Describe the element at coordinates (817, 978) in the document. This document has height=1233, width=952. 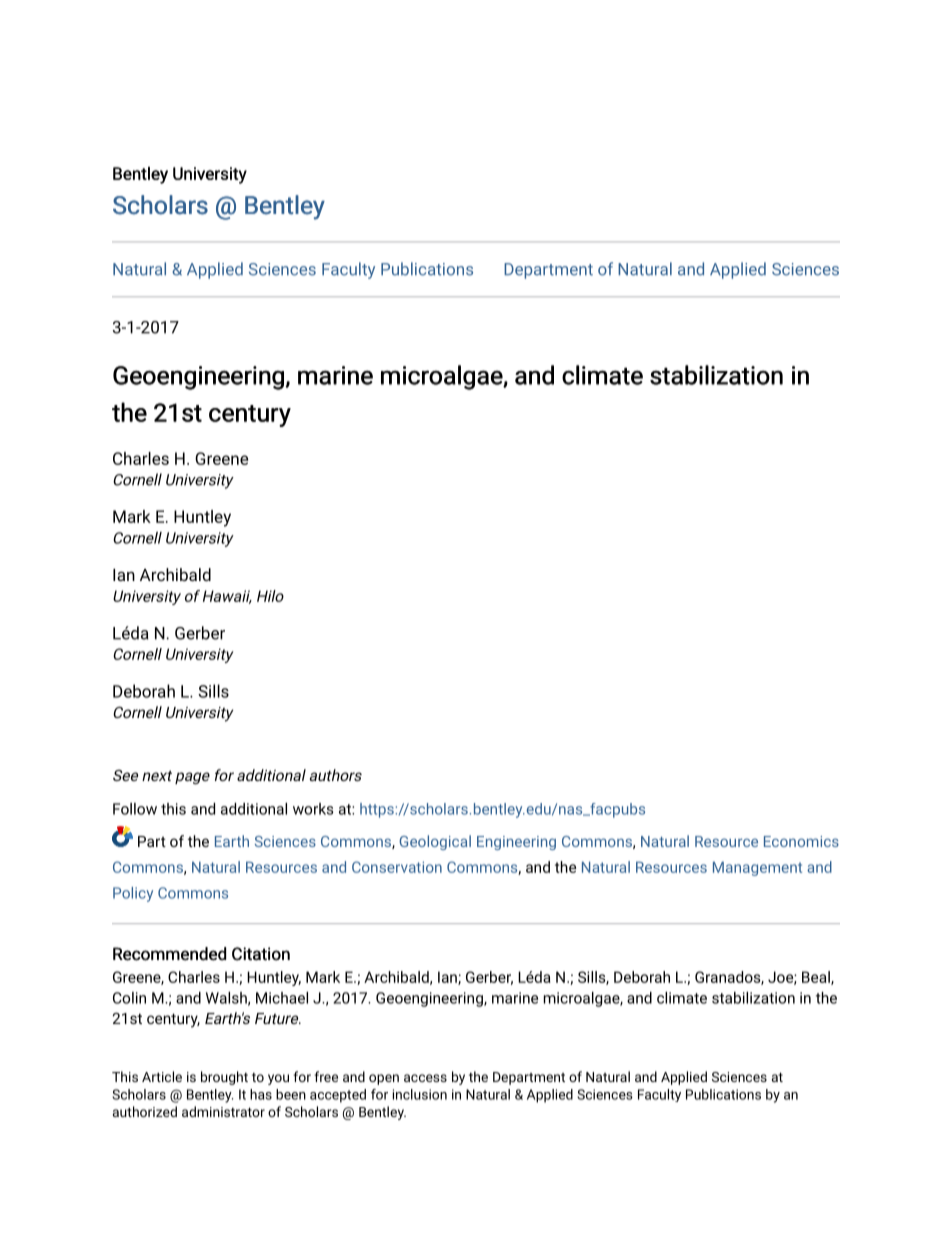
I see `Beal` at that location.
